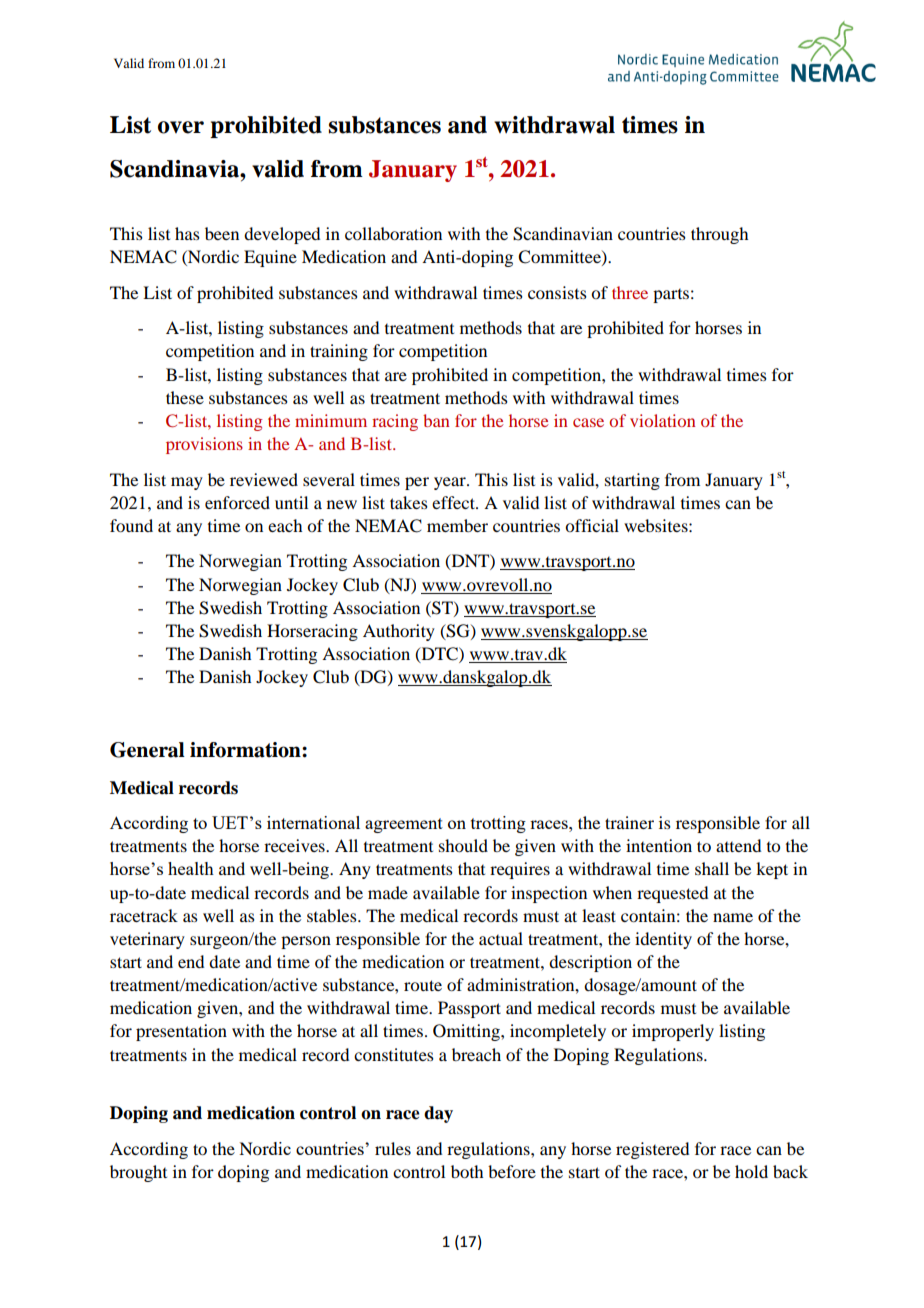 Image resolution: width=924 pixels, height=1308 pixels. I want to click on health, so click(191, 868).
